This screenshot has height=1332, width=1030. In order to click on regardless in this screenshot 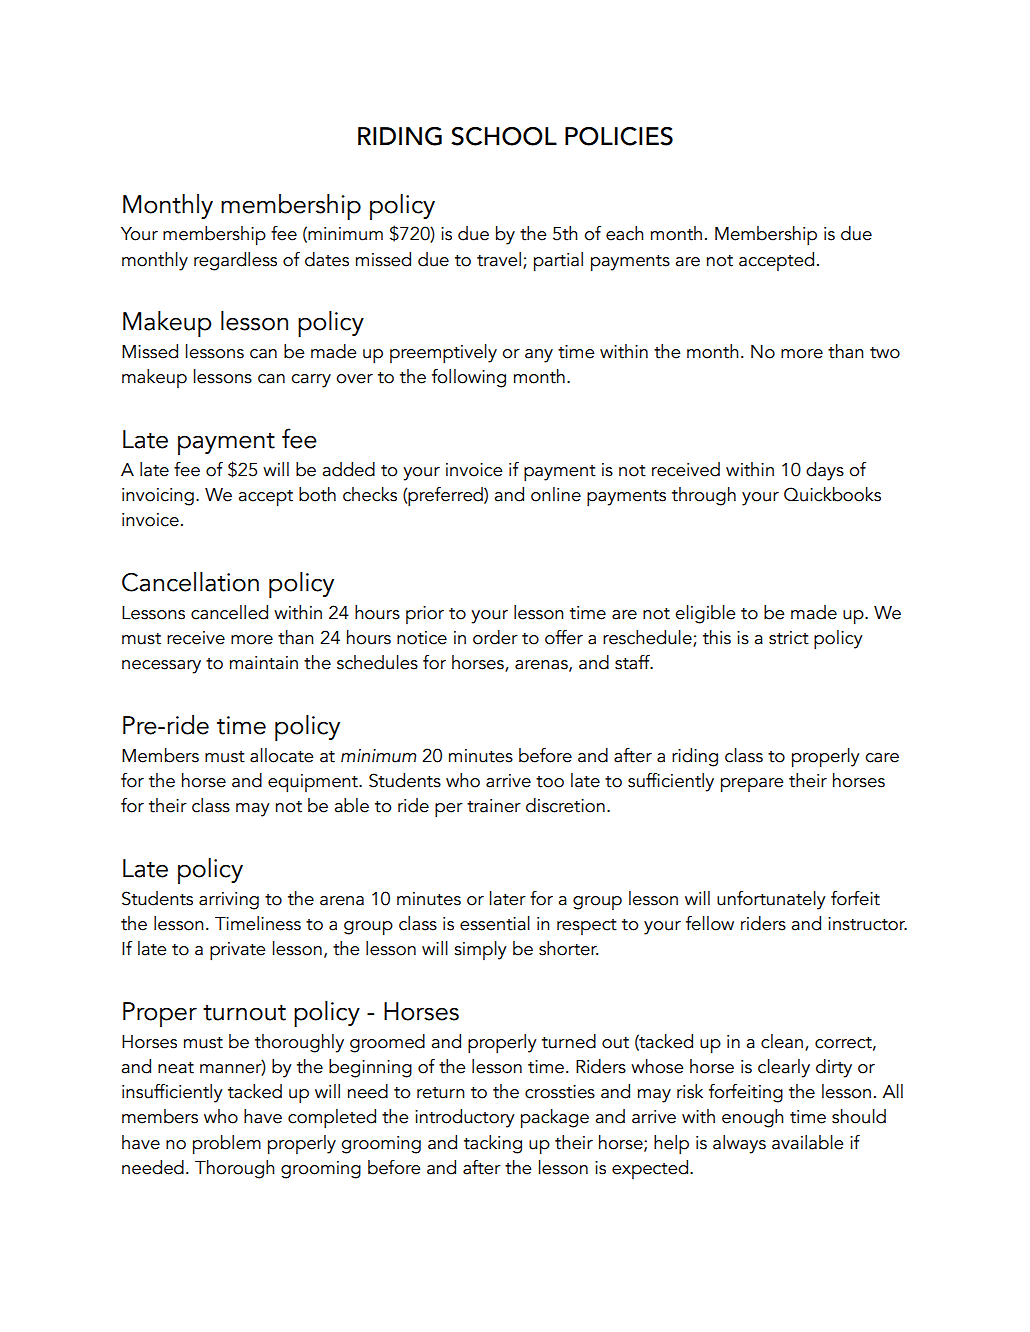, I will do `click(235, 261)`.
